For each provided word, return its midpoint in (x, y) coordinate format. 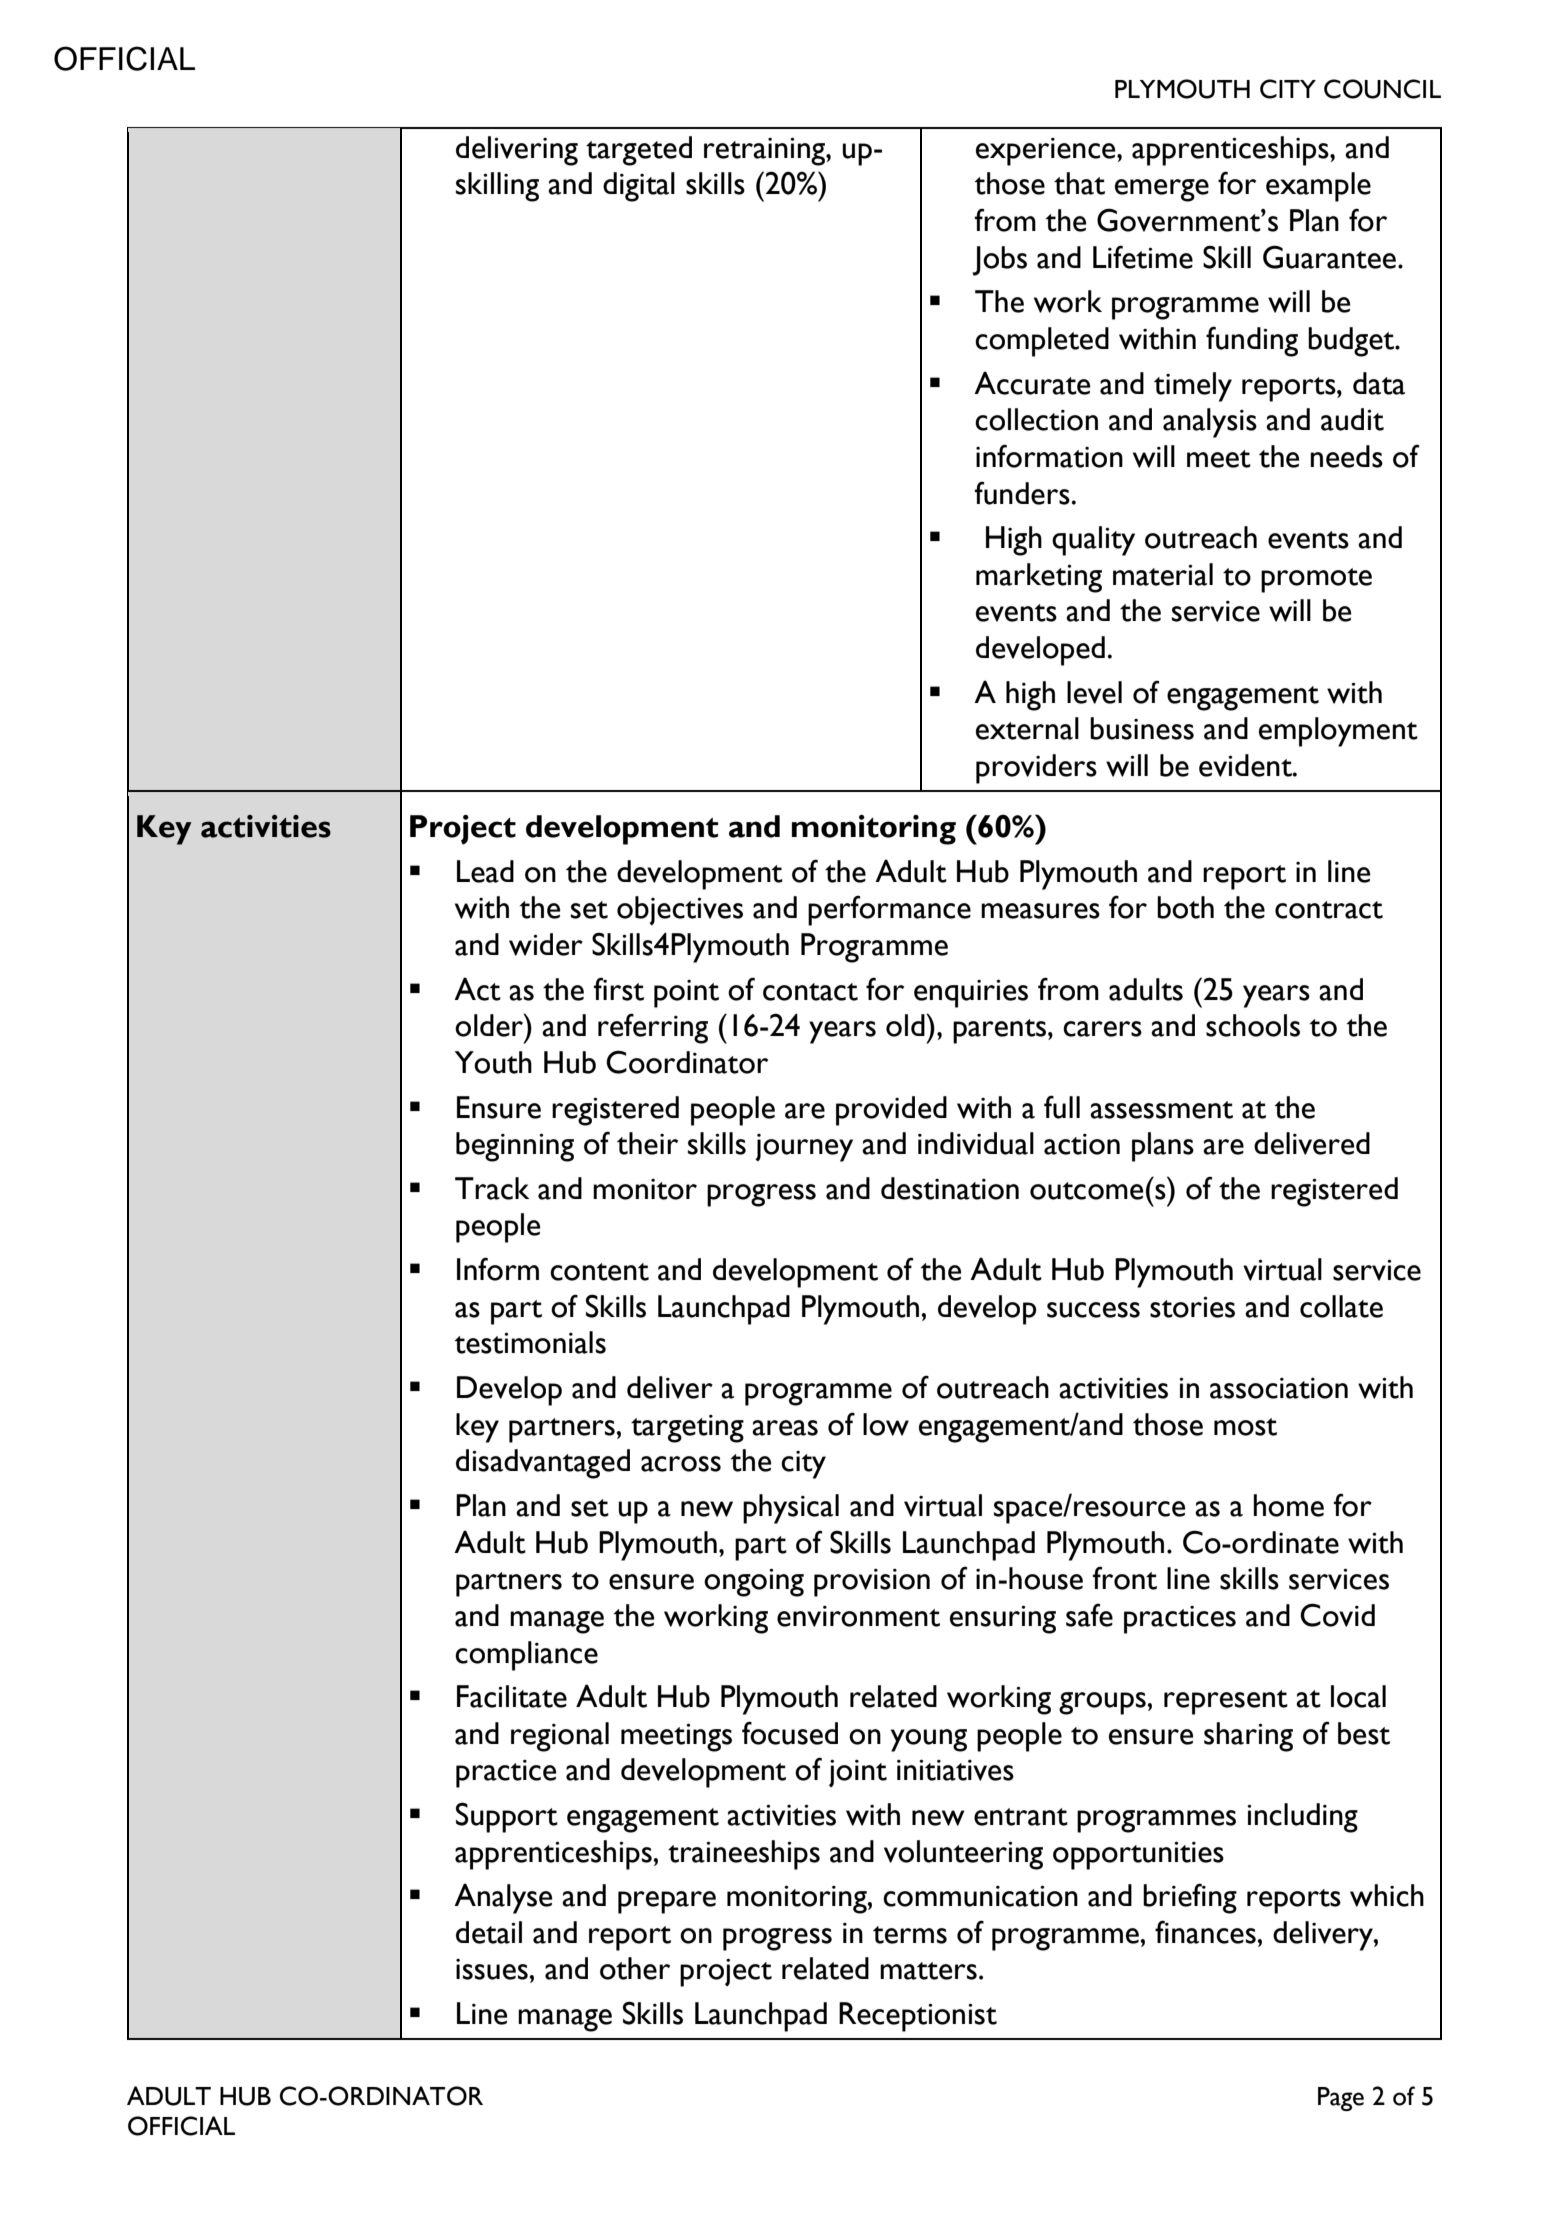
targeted (639, 151)
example (1318, 187)
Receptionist (918, 2017)
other (635, 1968)
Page (1341, 2099)
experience (1047, 152)
